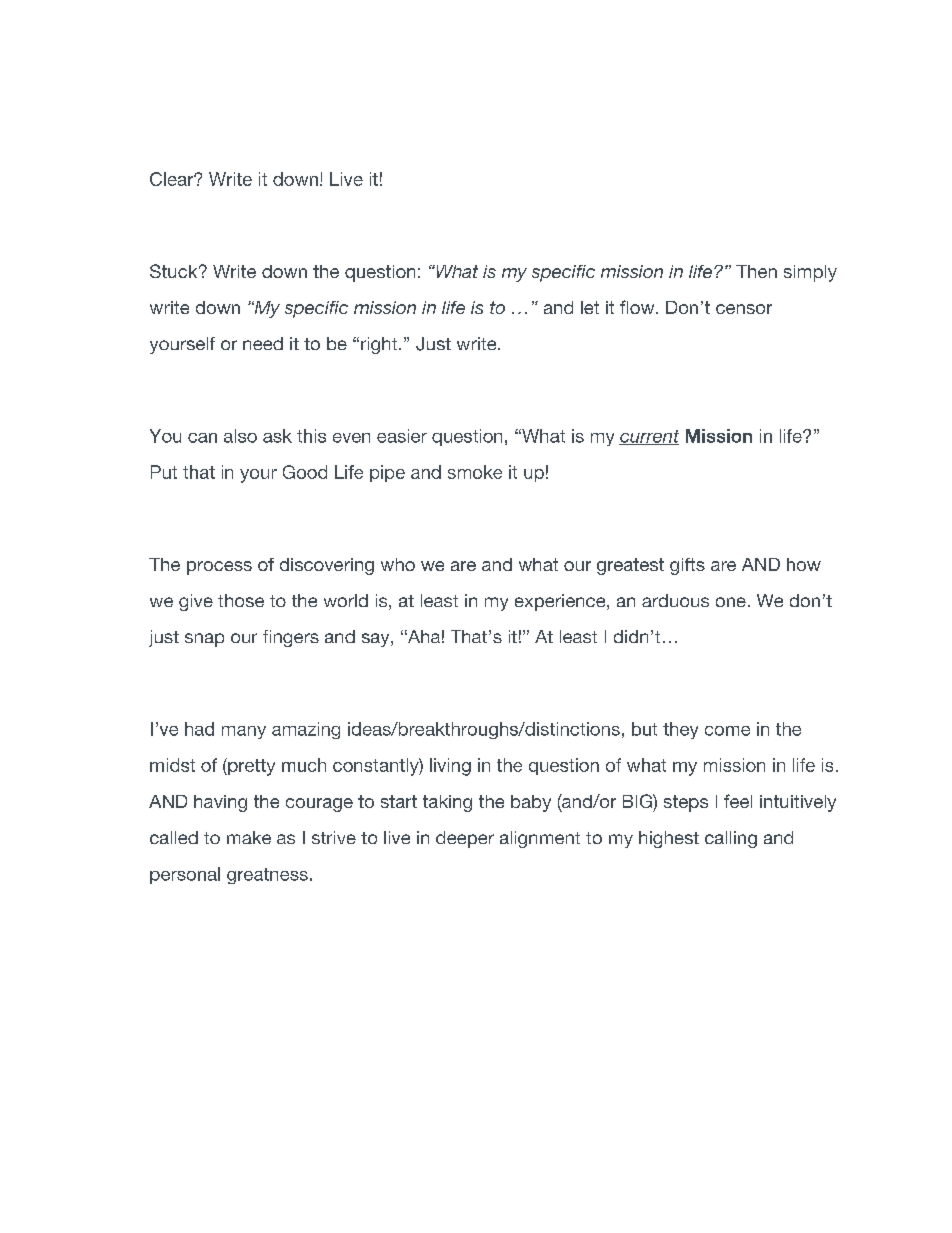 This image has width=952, height=1233. What do you see at coordinates (249, 837) in the image?
I see `make` at bounding box center [249, 837].
